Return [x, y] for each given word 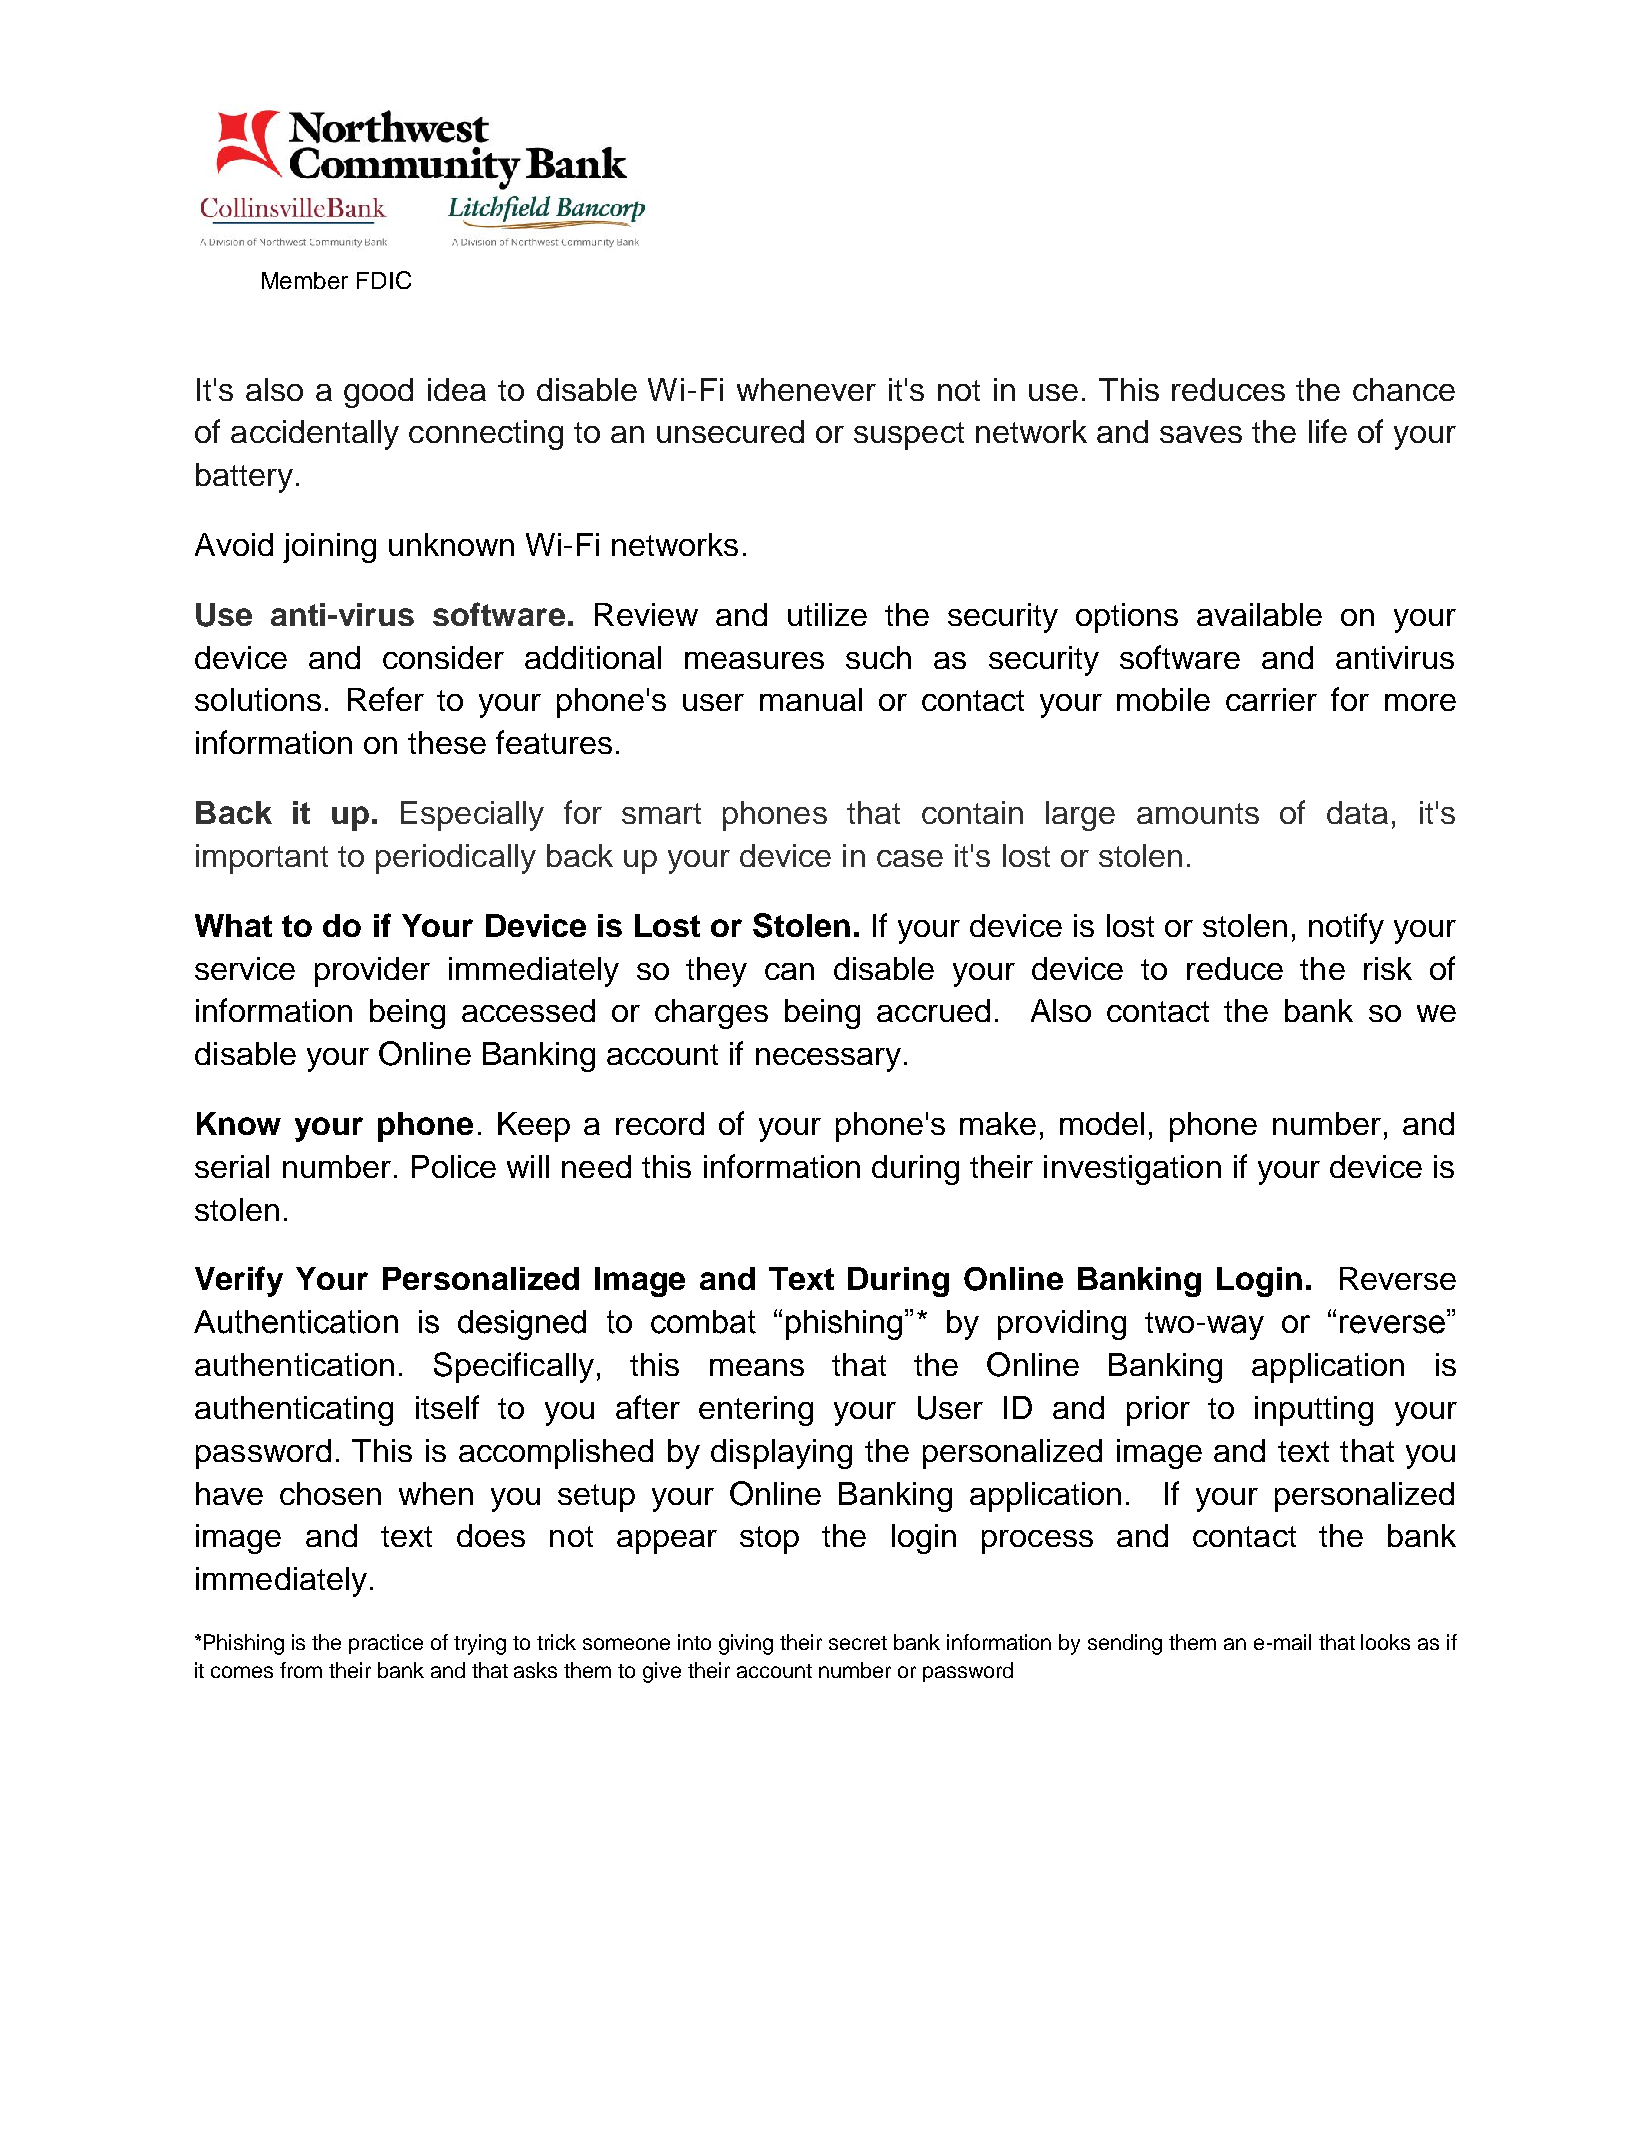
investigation [1132, 1170]
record [660, 1123]
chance [1404, 389]
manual [811, 699]
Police [454, 1166]
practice [386, 1644]
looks [1385, 1642]
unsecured [730, 431]
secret [858, 1643]
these [447, 742]
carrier [1271, 699]
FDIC [384, 280]
